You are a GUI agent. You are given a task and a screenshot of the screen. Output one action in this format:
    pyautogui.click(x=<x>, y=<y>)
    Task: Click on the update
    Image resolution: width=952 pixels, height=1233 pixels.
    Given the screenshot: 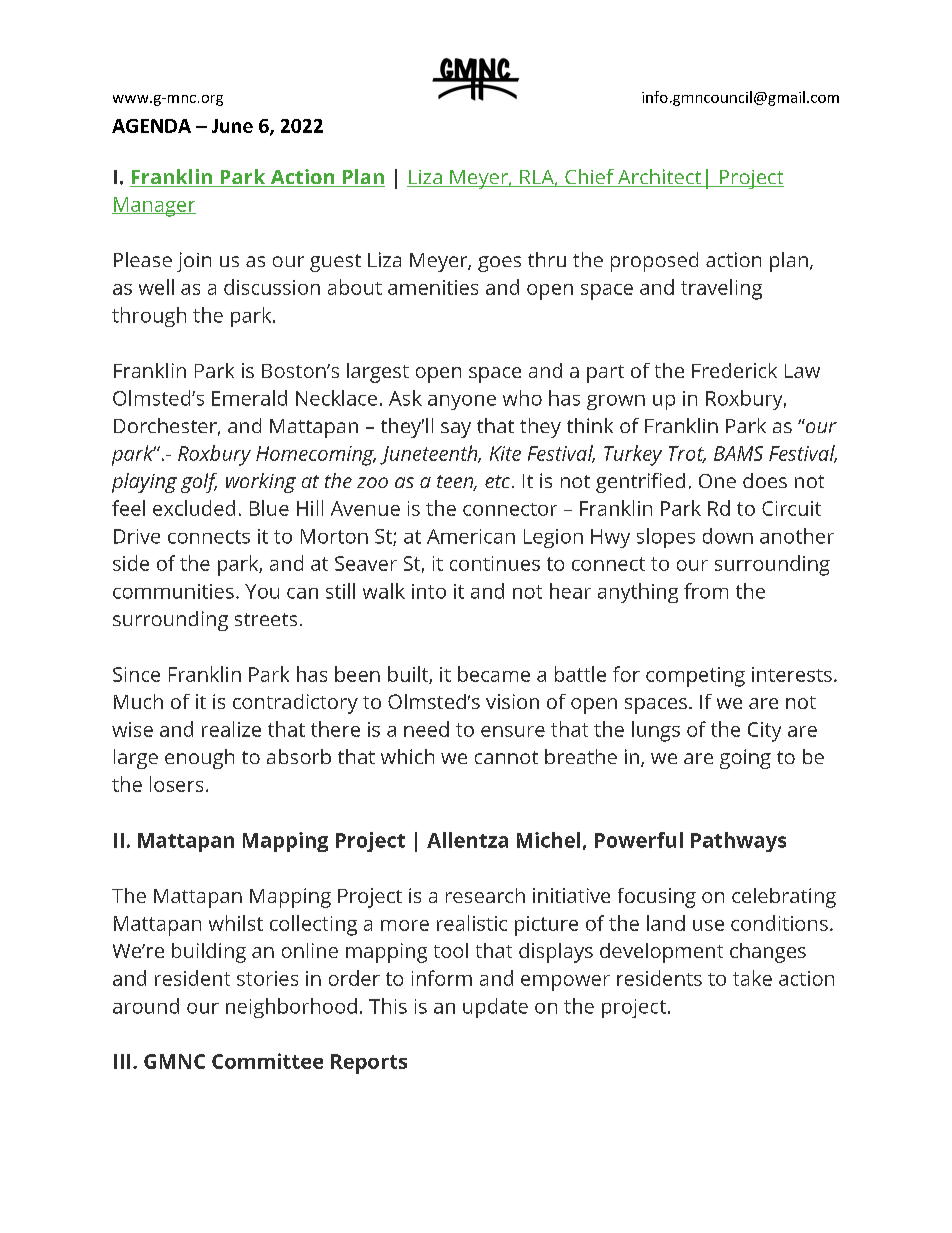 What is the action you would take?
    pyautogui.click(x=495, y=1008)
